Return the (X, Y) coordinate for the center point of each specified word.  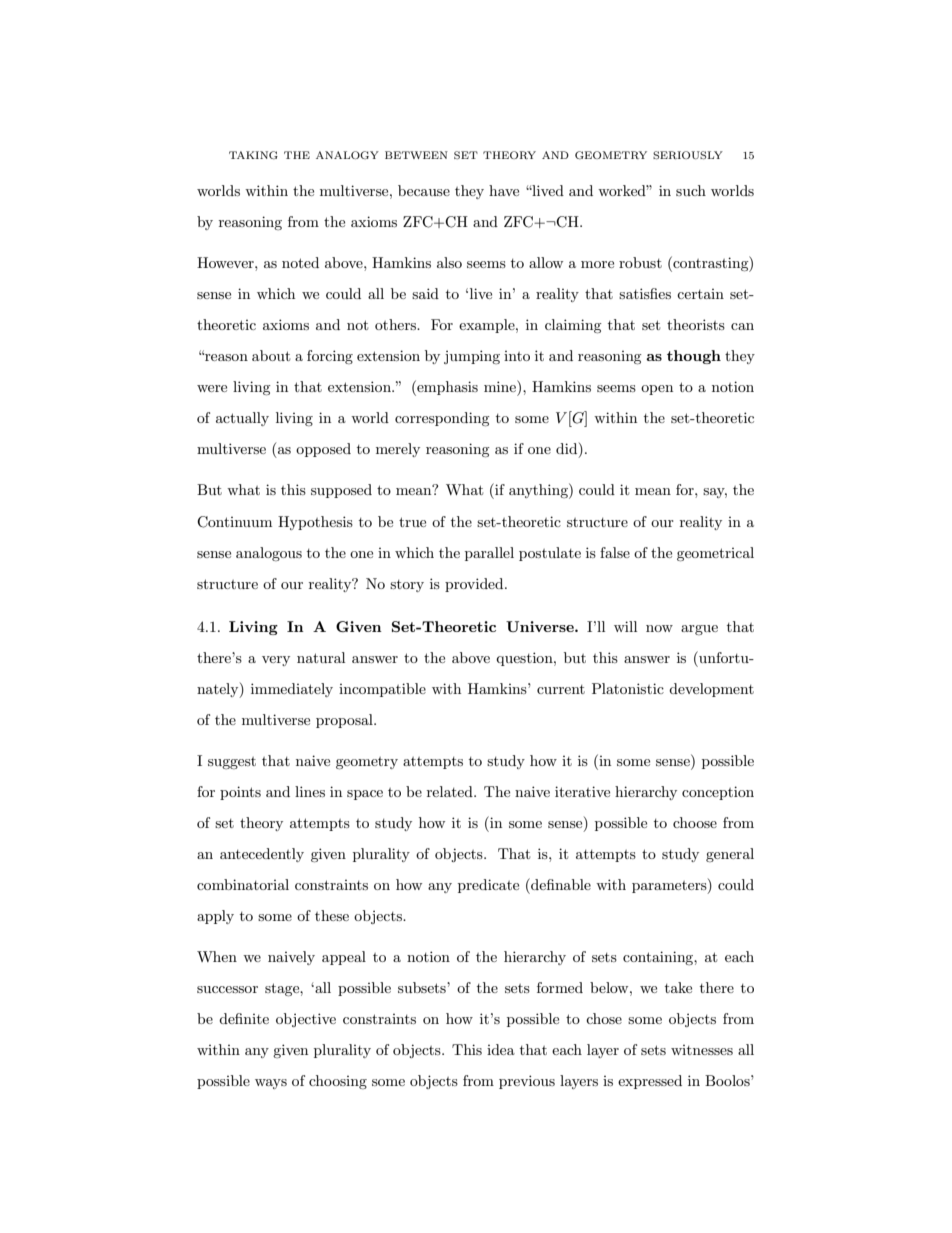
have (504, 190)
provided (475, 585)
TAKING (253, 155)
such (691, 190)
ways (271, 1084)
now (659, 628)
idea (501, 1049)
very (276, 661)
